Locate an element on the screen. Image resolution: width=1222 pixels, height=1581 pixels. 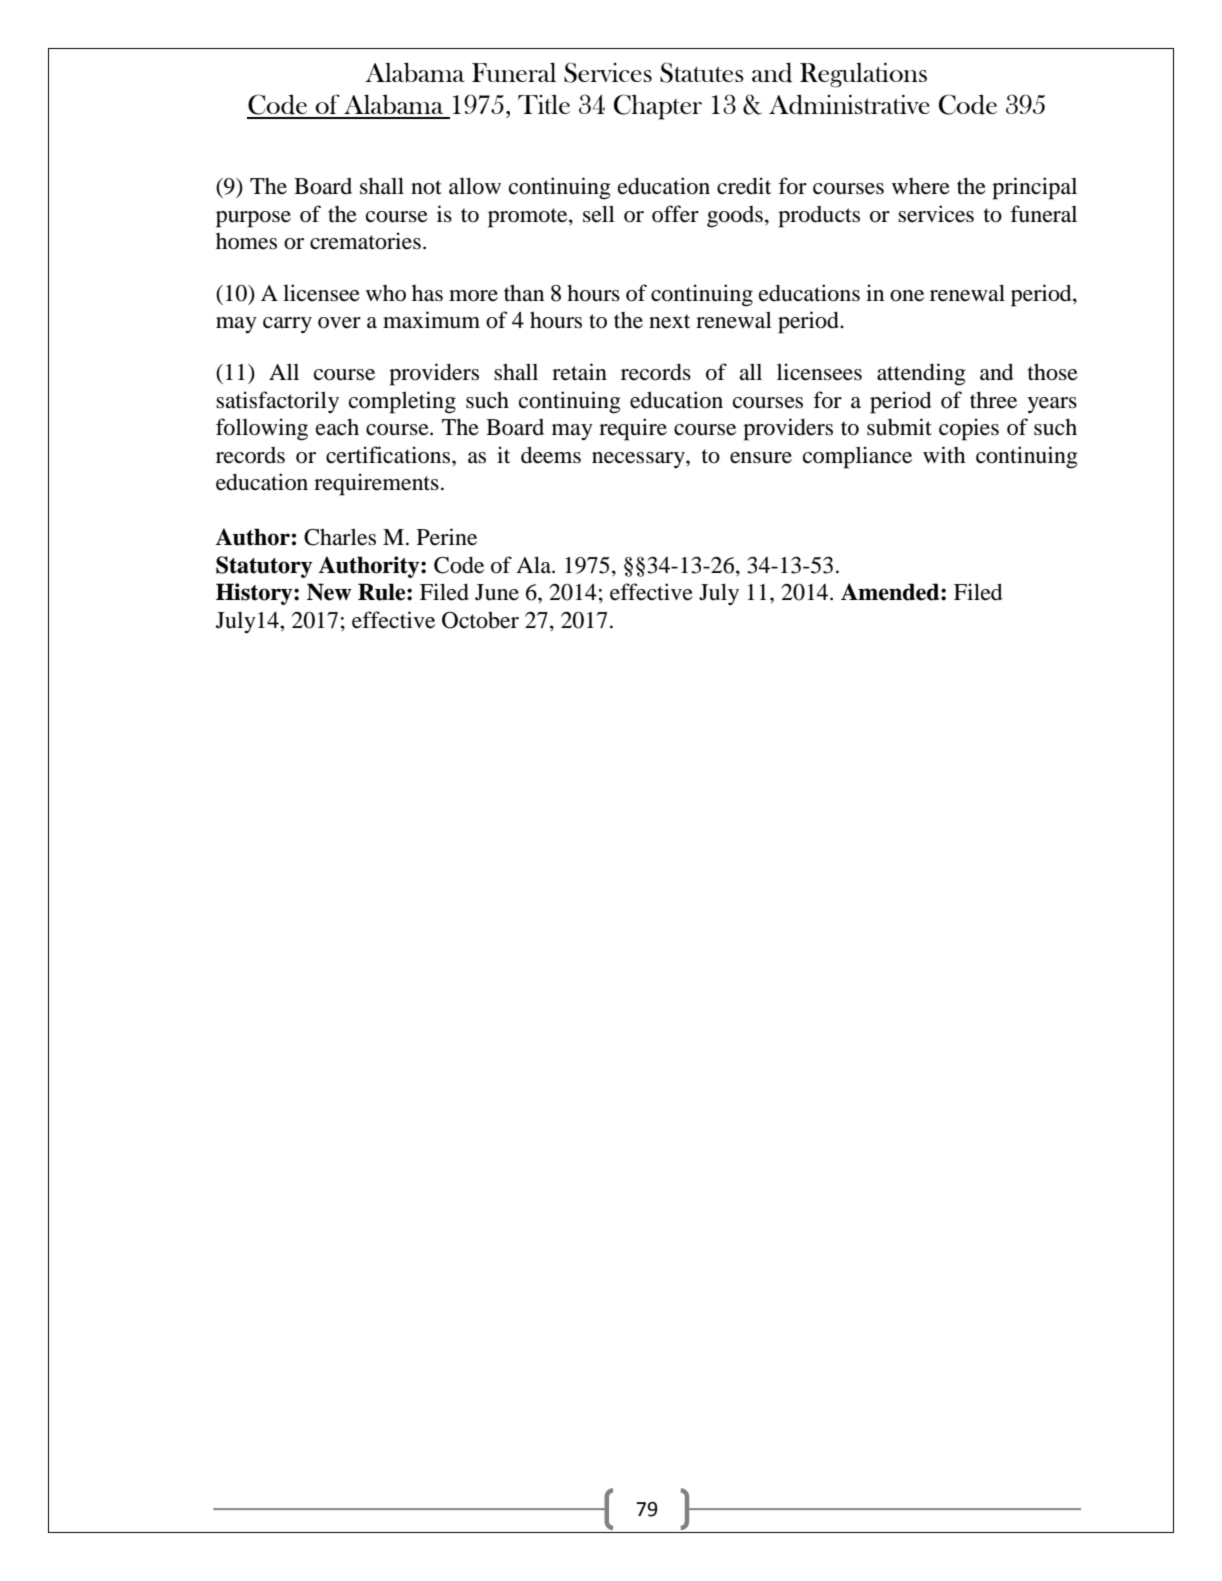
History is located at coordinates (255, 594).
